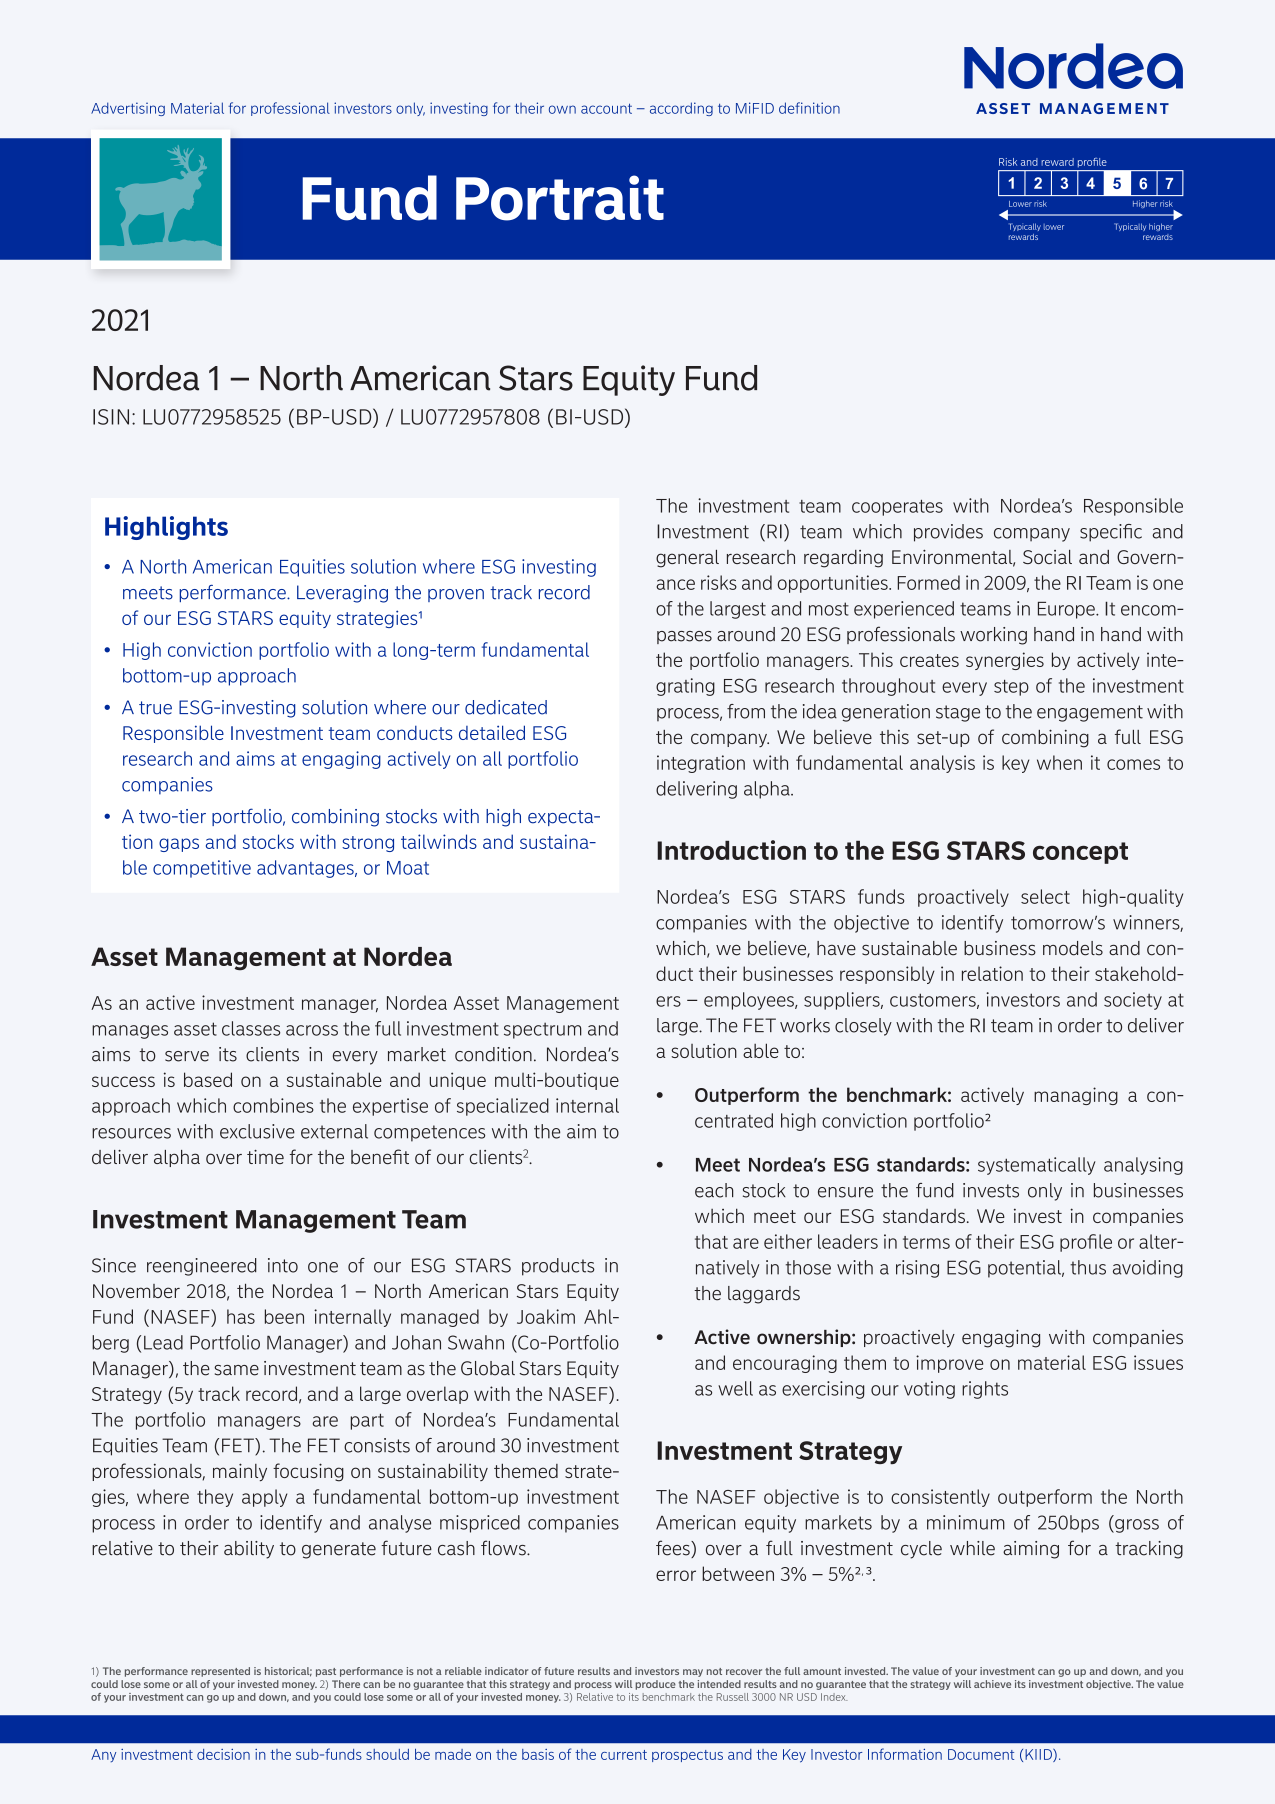 This document has width=1275, height=1804. I want to click on time, so click(265, 1157).
